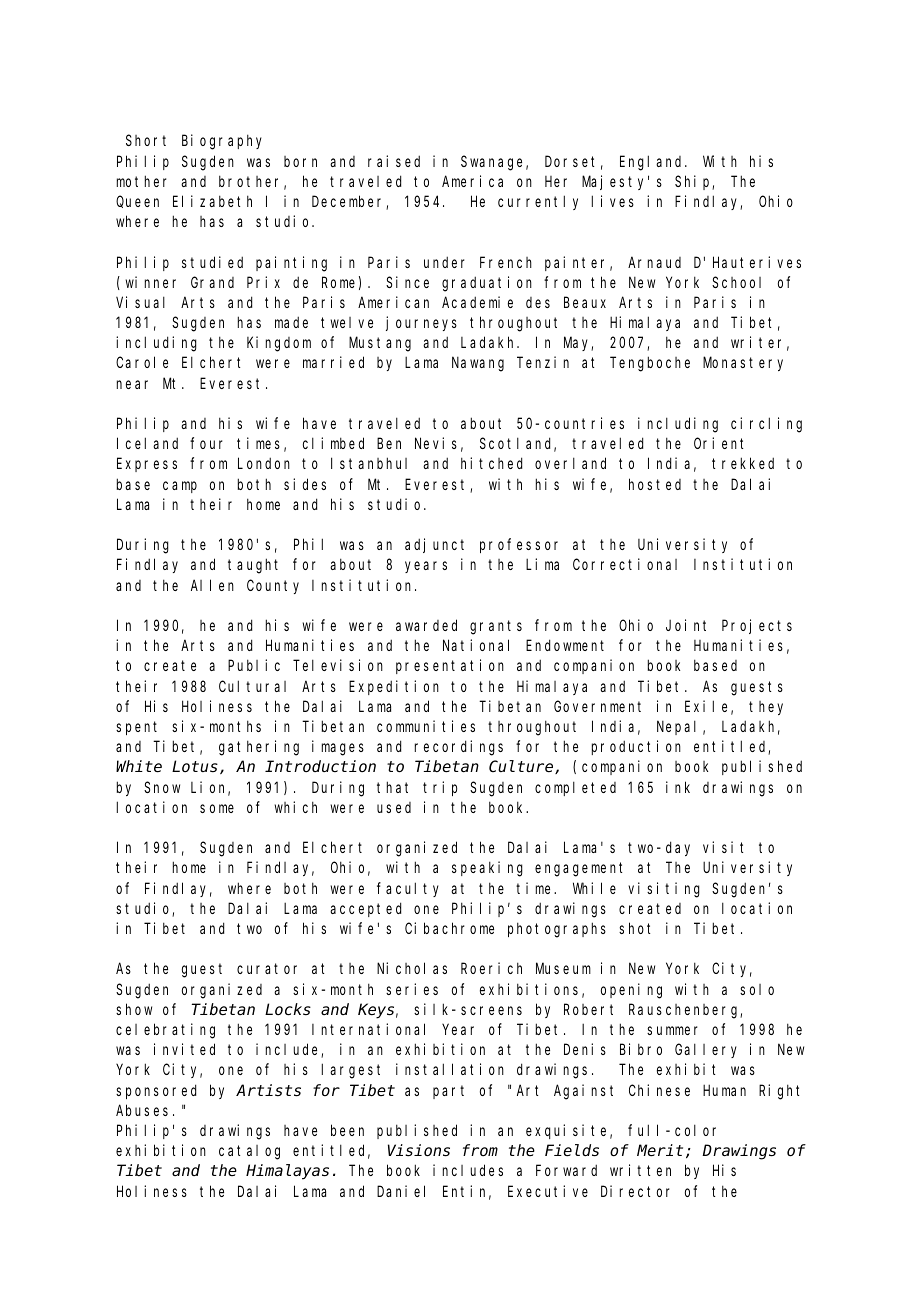 Image resolution: width=924 pixels, height=1308 pixels. Describe the element at coordinates (142, 1110) in the screenshot. I see `Abuses` at that location.
